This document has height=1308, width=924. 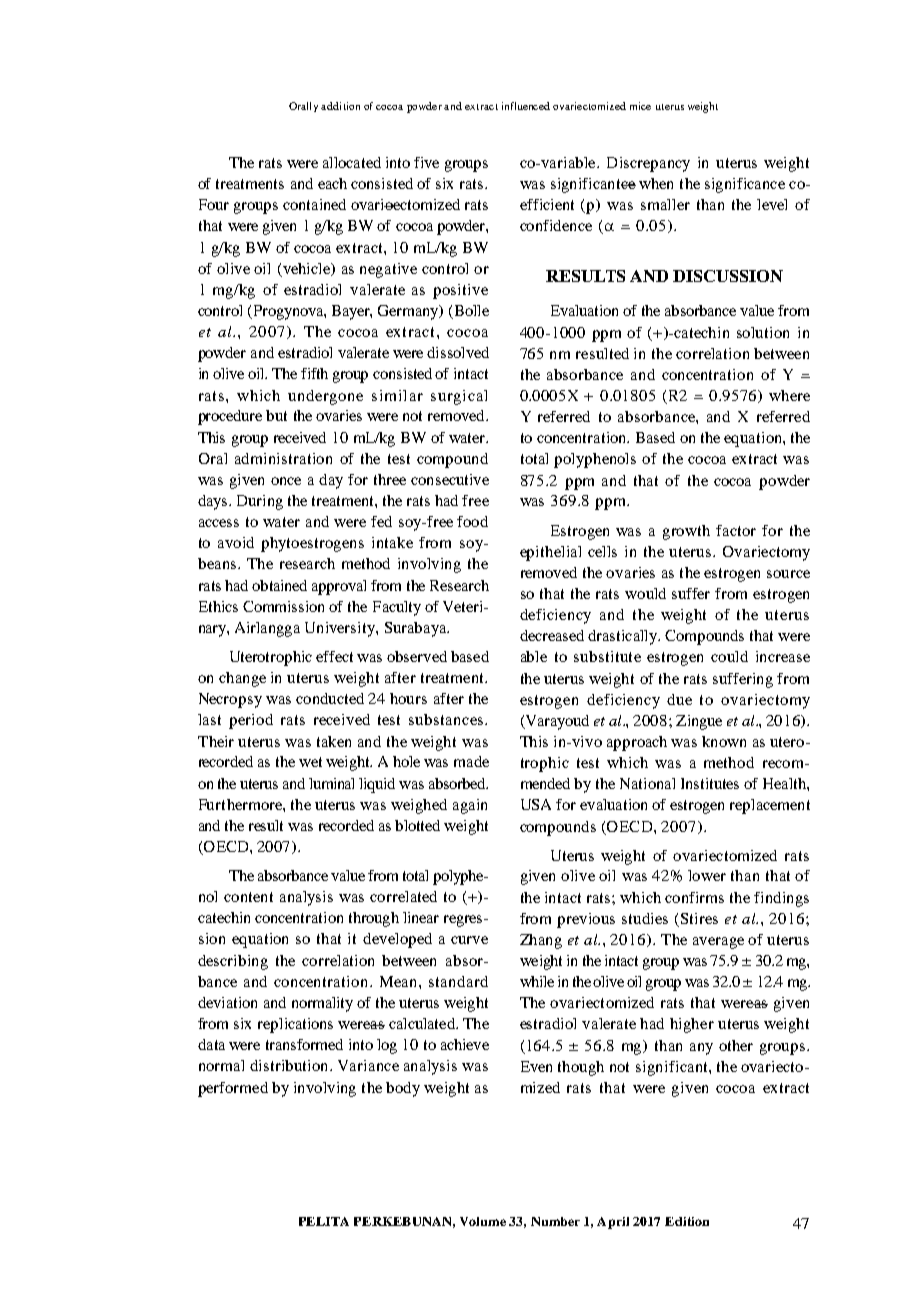 I want to click on influenced, so click(x=526, y=106).
